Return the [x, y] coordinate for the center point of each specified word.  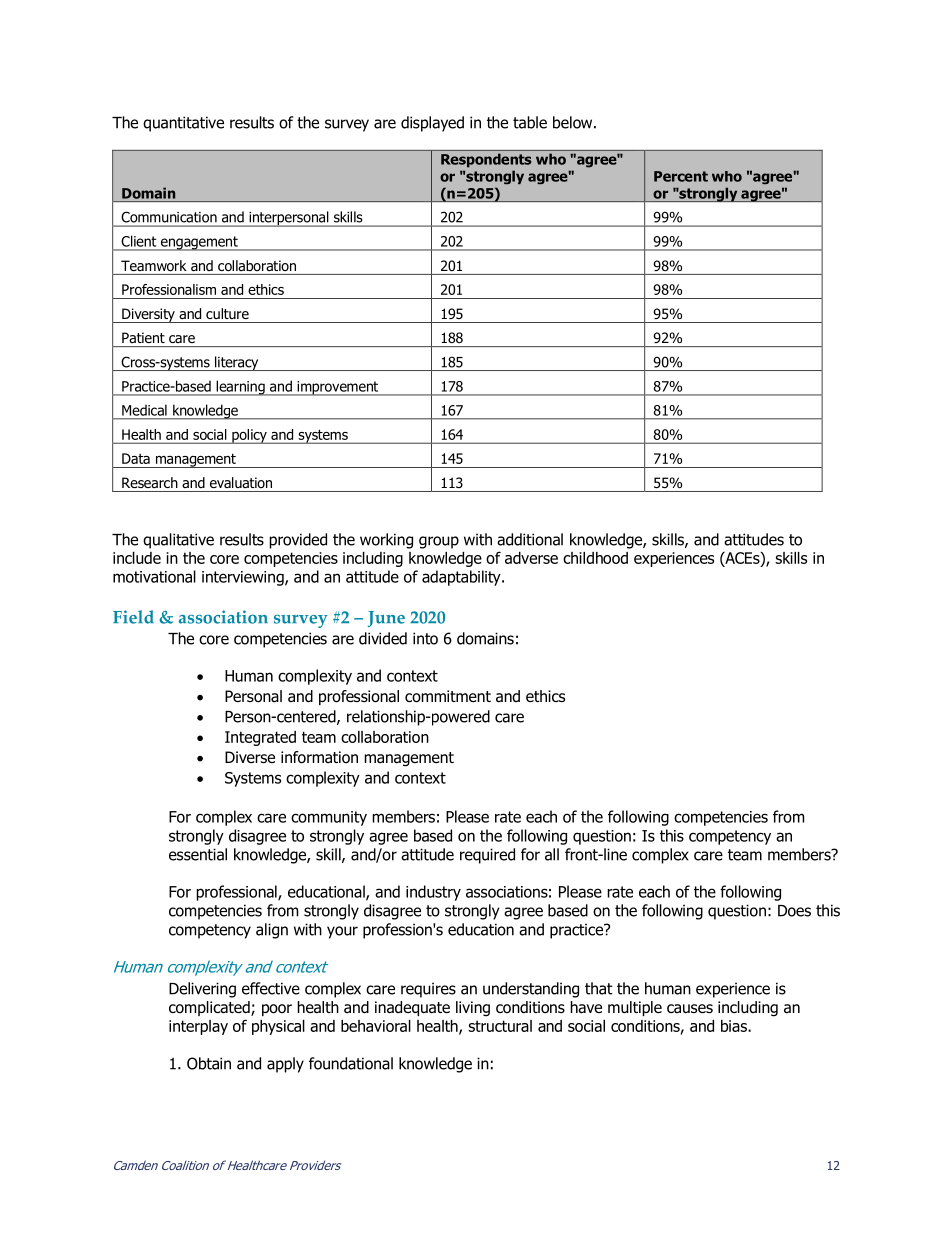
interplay [198, 1027]
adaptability [462, 578]
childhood [595, 558]
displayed [432, 124]
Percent [681, 176]
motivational [154, 576]
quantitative [183, 124]
